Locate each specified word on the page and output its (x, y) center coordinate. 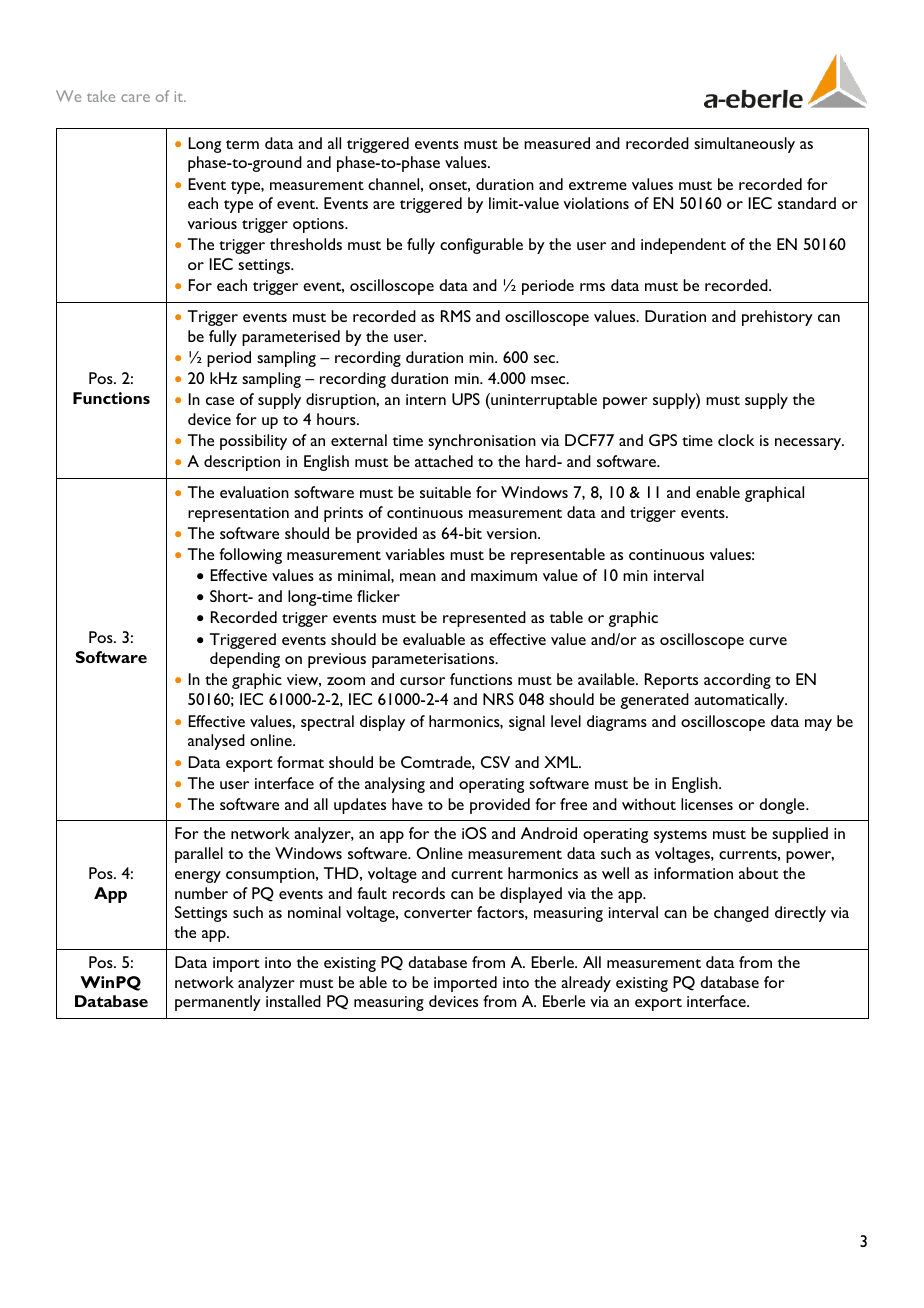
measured (557, 143)
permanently (218, 1003)
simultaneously (744, 145)
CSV (495, 762)
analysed (216, 742)
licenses (707, 804)
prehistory (777, 318)
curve (768, 641)
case (220, 401)
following (250, 556)
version (512, 533)
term (242, 144)
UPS (466, 399)
